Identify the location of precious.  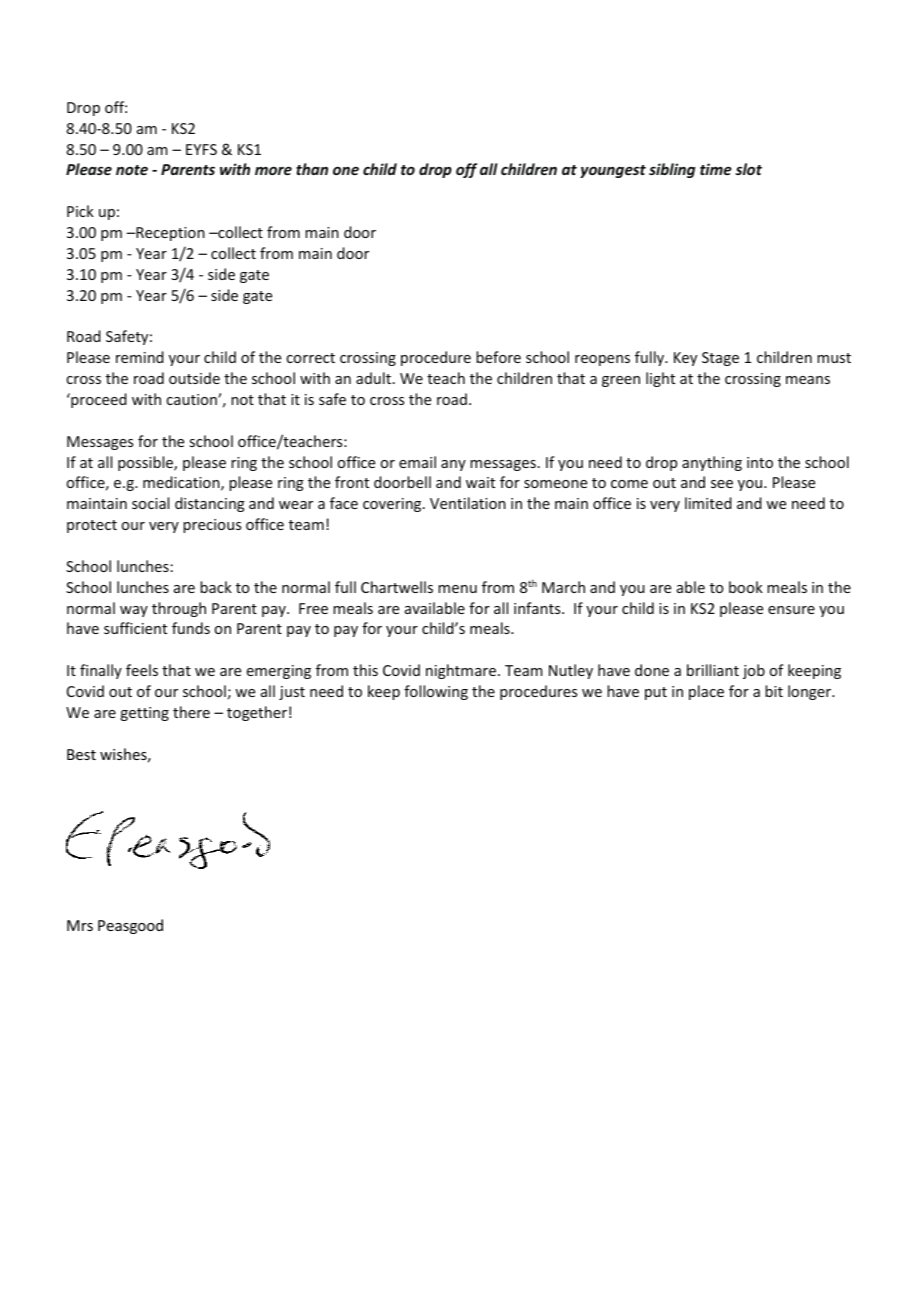
(212, 526).
